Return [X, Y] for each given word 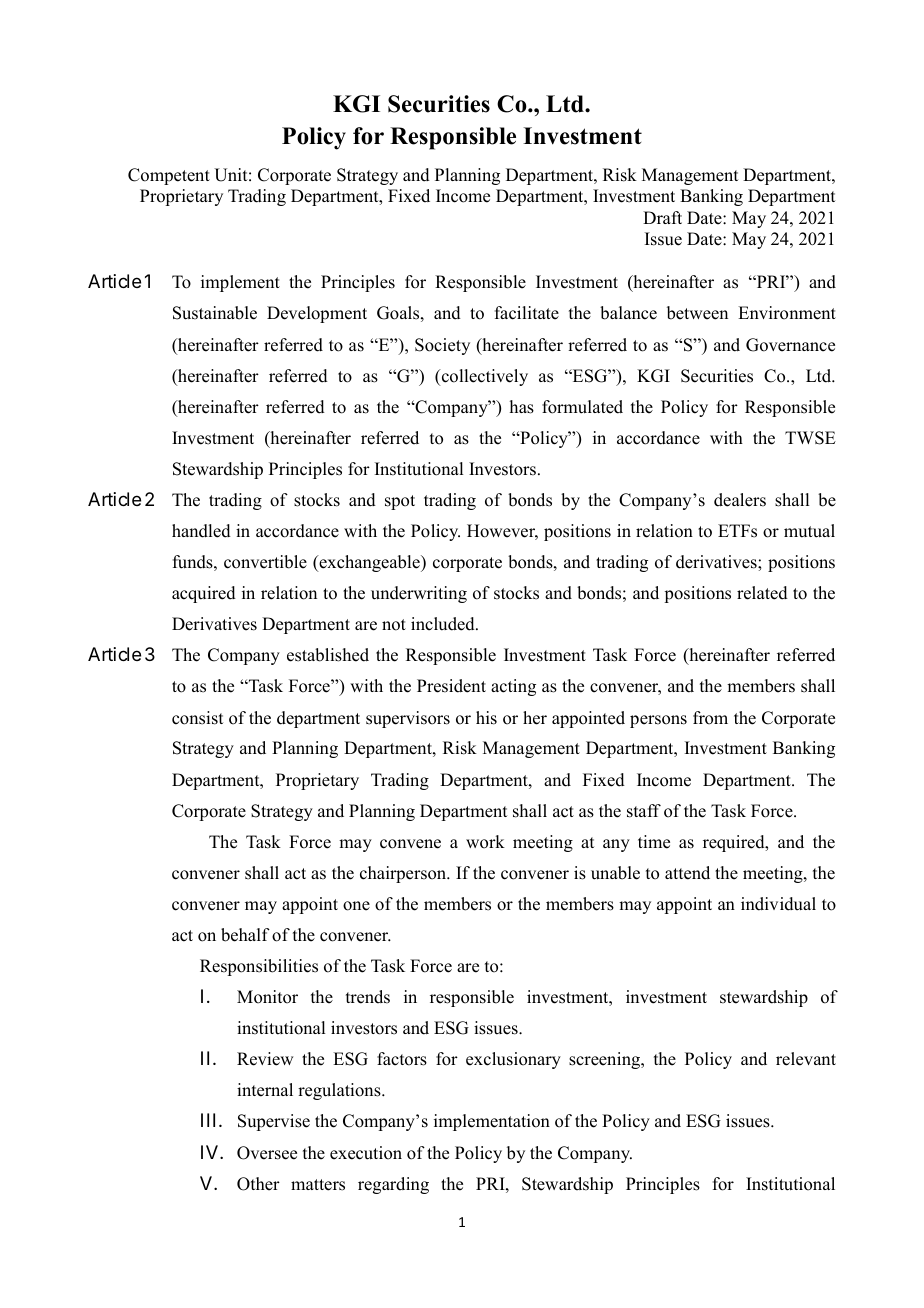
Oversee [267, 1153]
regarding [393, 1185]
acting [513, 687]
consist [197, 718]
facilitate [527, 313]
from [710, 718]
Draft [662, 217]
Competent [169, 176]
